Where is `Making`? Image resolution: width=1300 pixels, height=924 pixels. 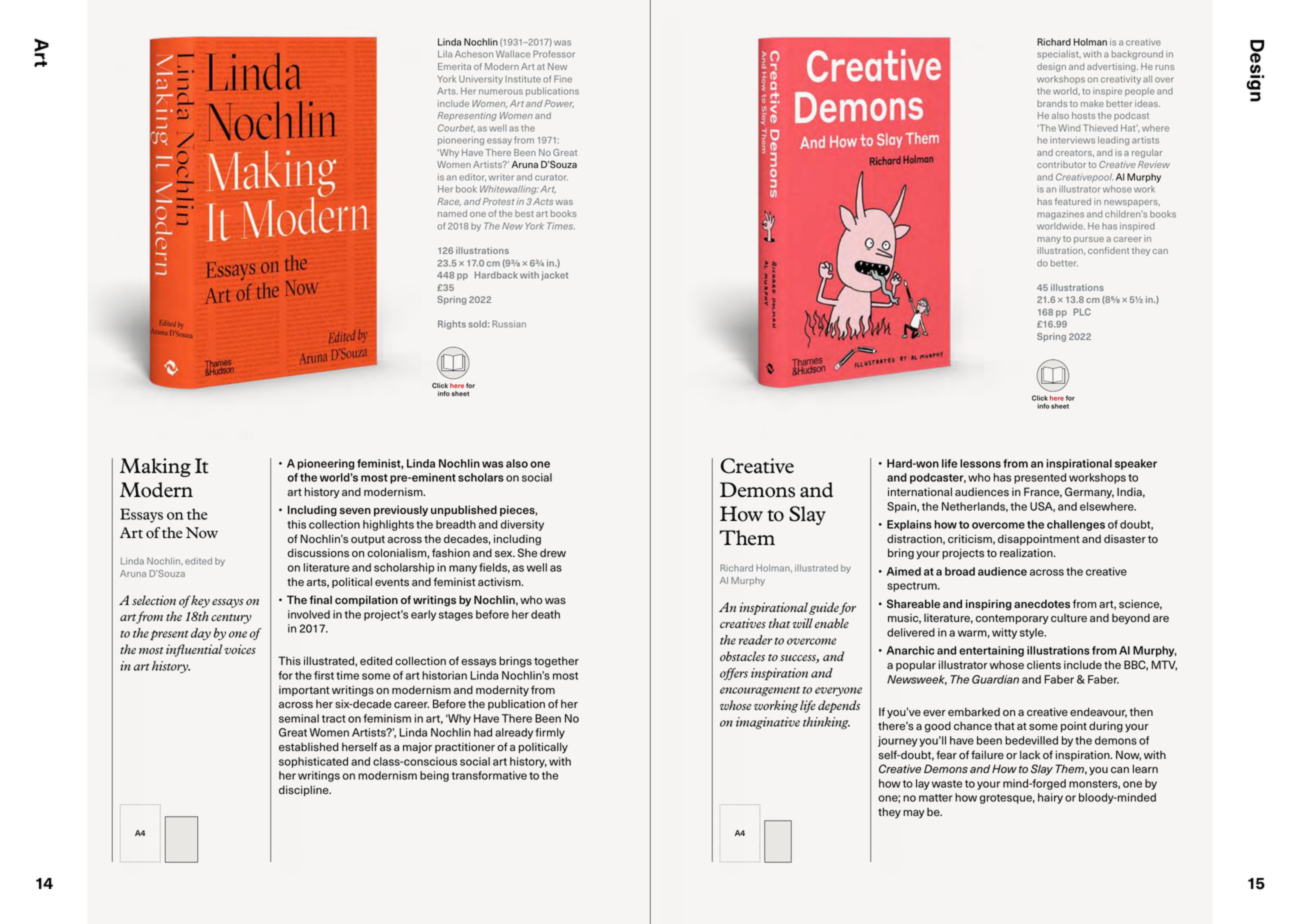 Making is located at coordinates (155, 467).
